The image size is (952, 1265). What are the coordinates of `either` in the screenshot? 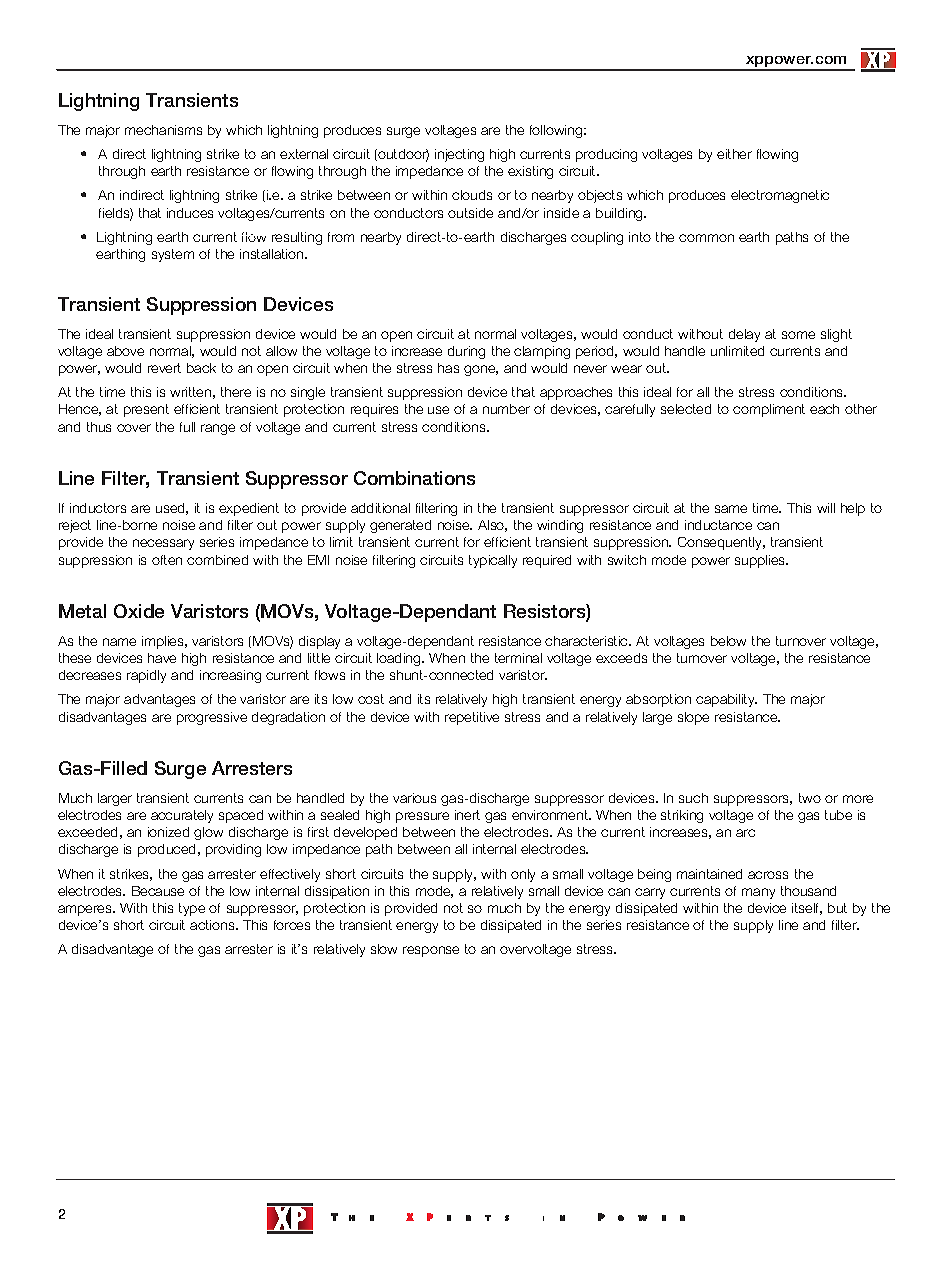 It's located at (734, 154).
